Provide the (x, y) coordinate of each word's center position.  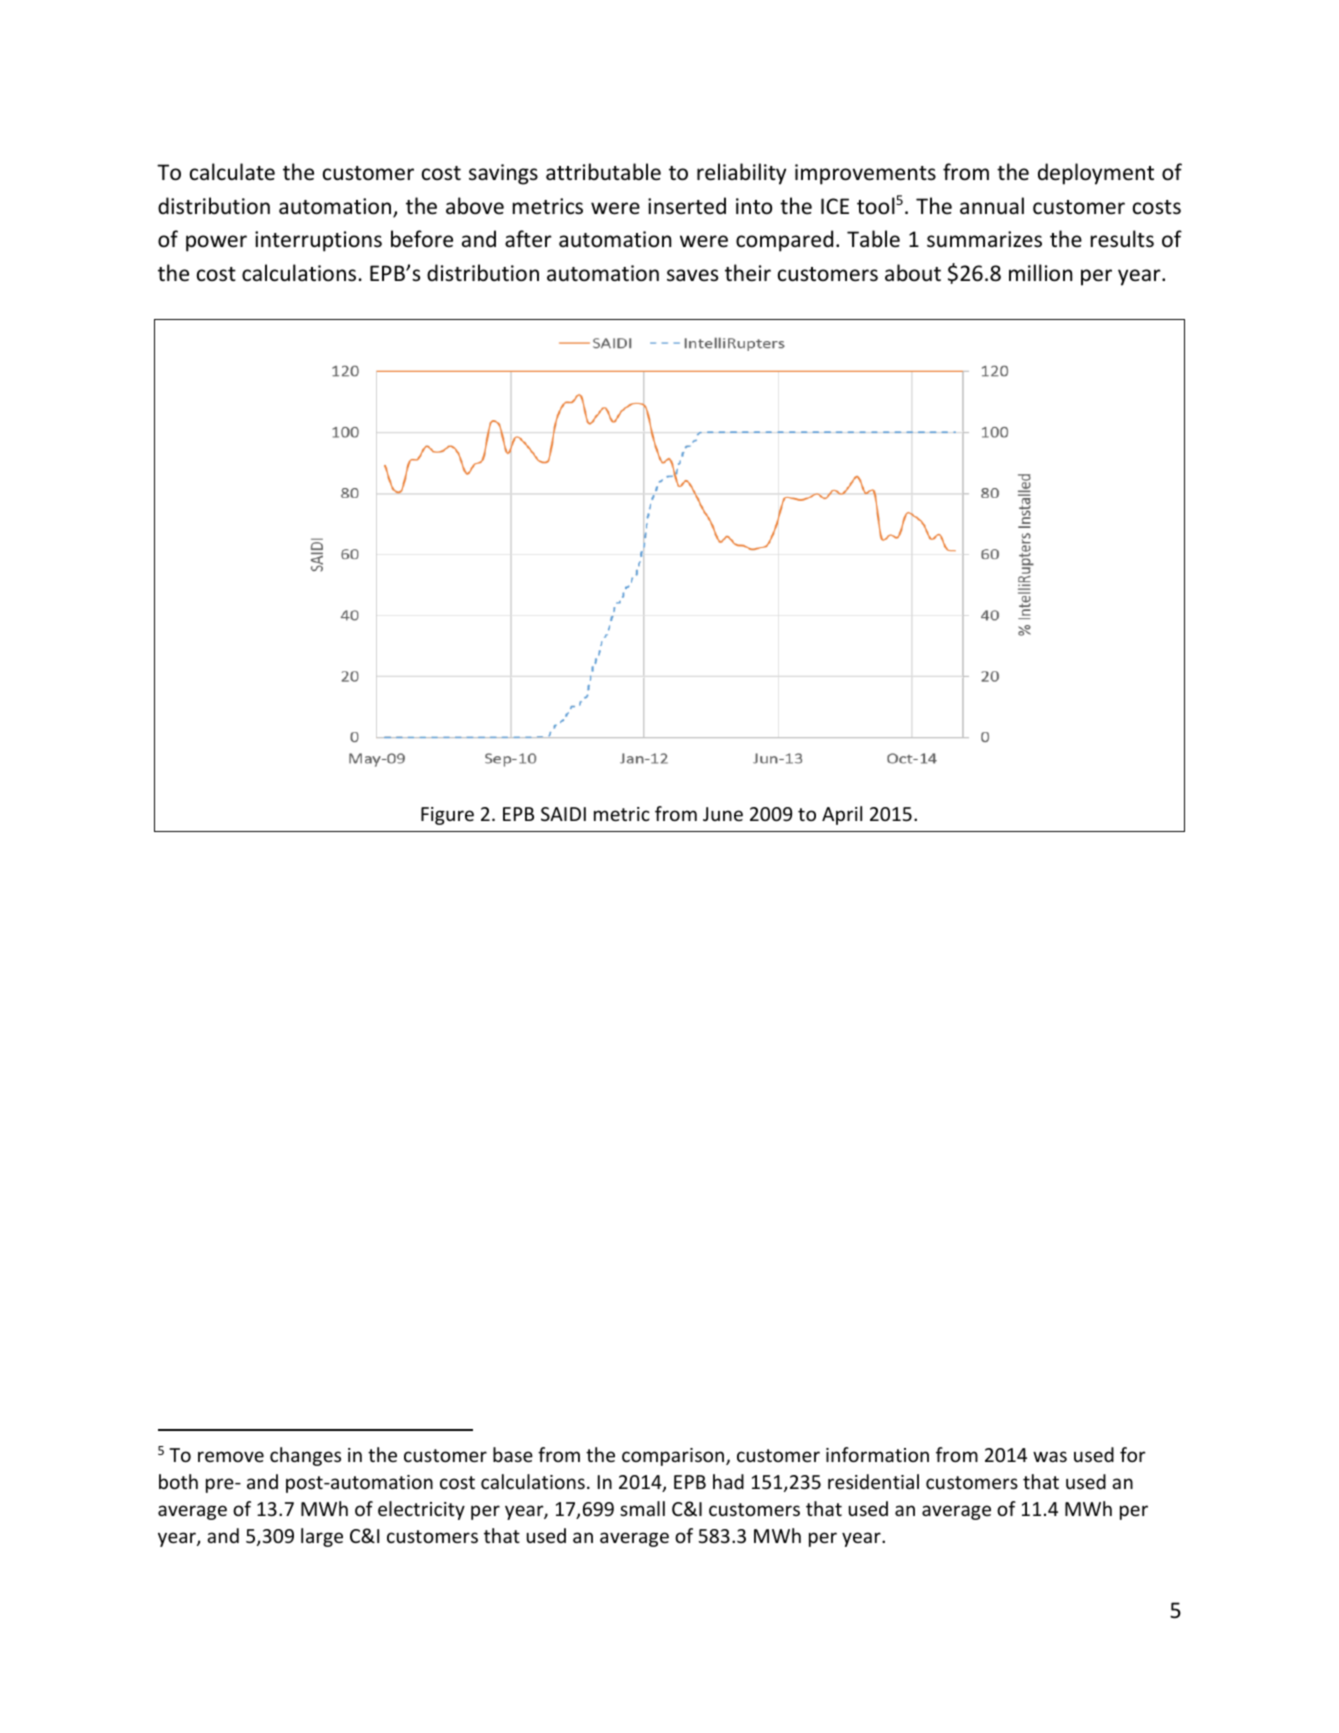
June (723, 814)
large (322, 1537)
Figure (447, 816)
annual (992, 205)
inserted (687, 206)
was (1050, 1456)
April (842, 815)
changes (305, 1456)
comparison (674, 1457)
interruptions (318, 241)
